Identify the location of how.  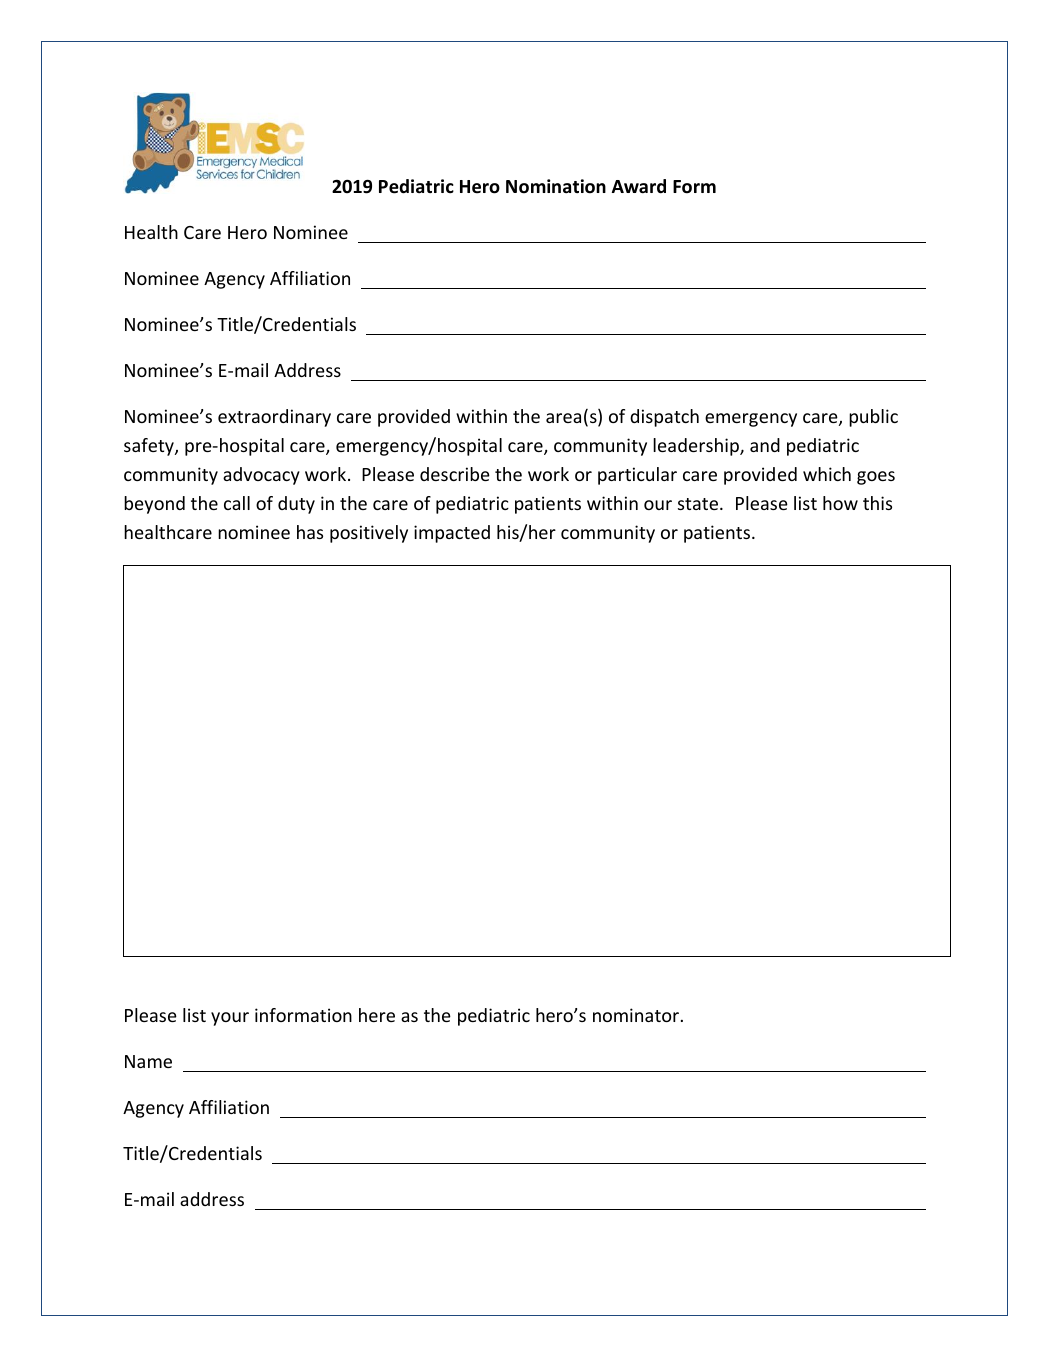
(840, 503).
